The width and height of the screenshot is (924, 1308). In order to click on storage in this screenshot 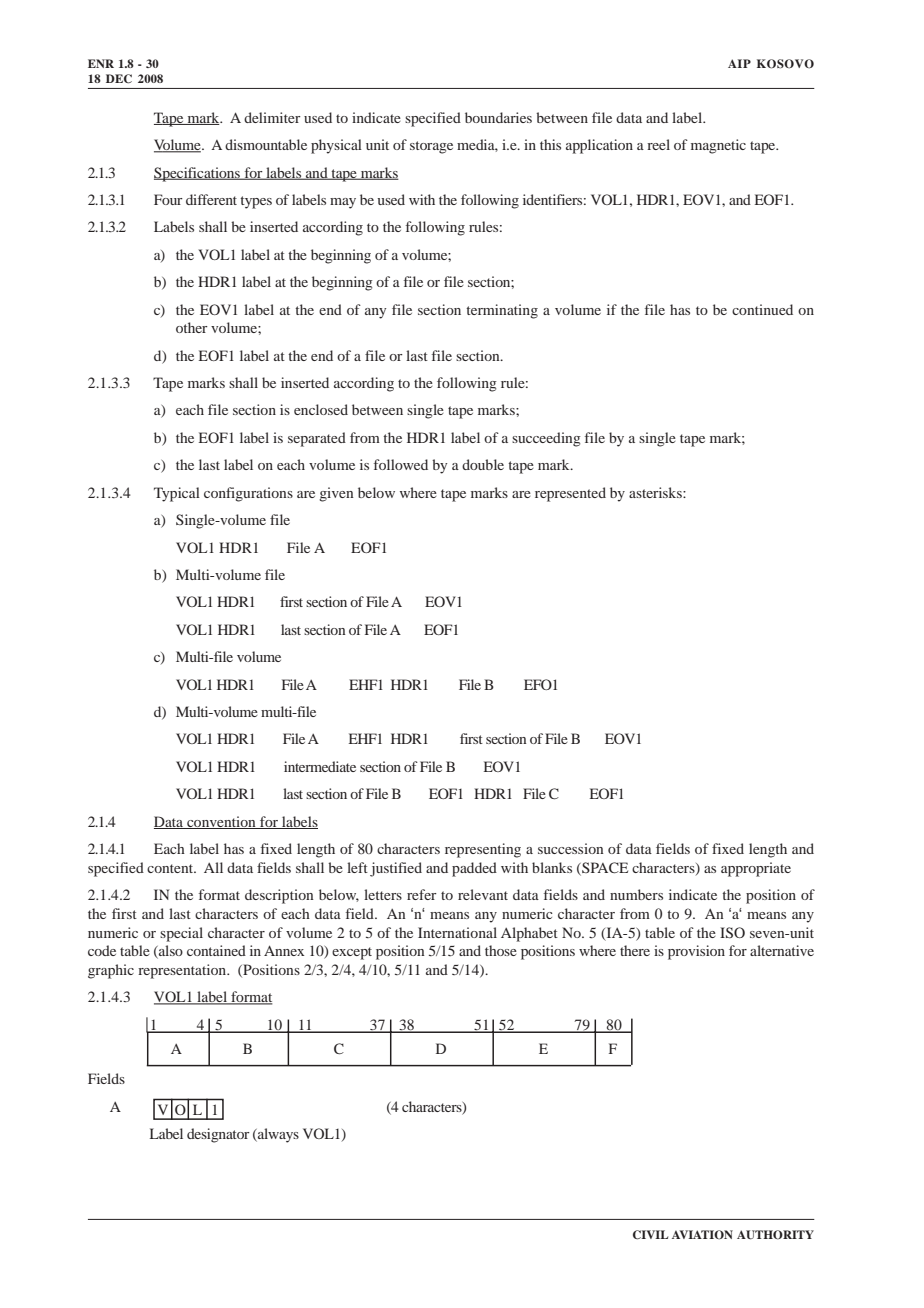, I will do `click(431, 147)`.
